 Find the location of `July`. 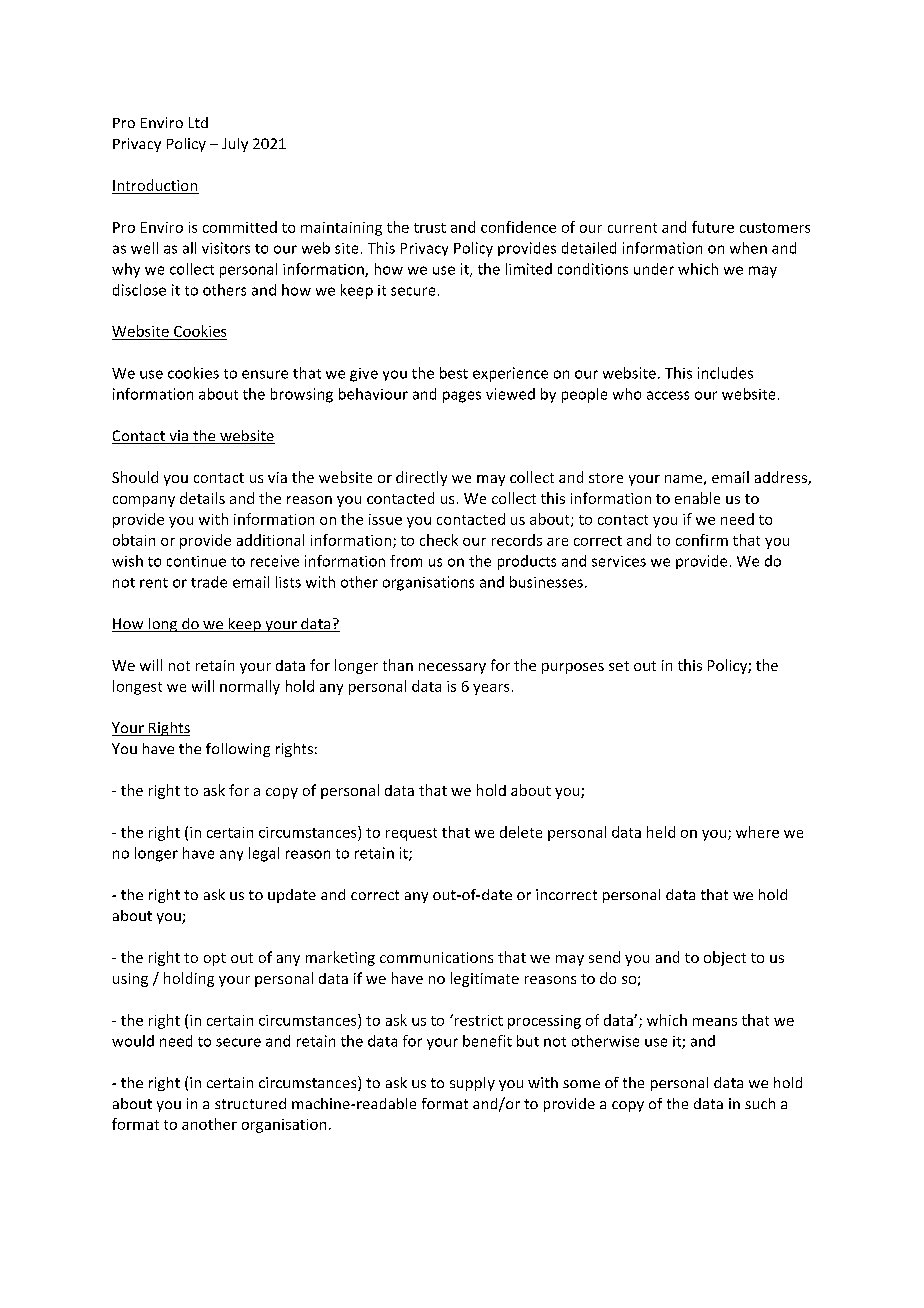

July is located at coordinates (235, 145).
